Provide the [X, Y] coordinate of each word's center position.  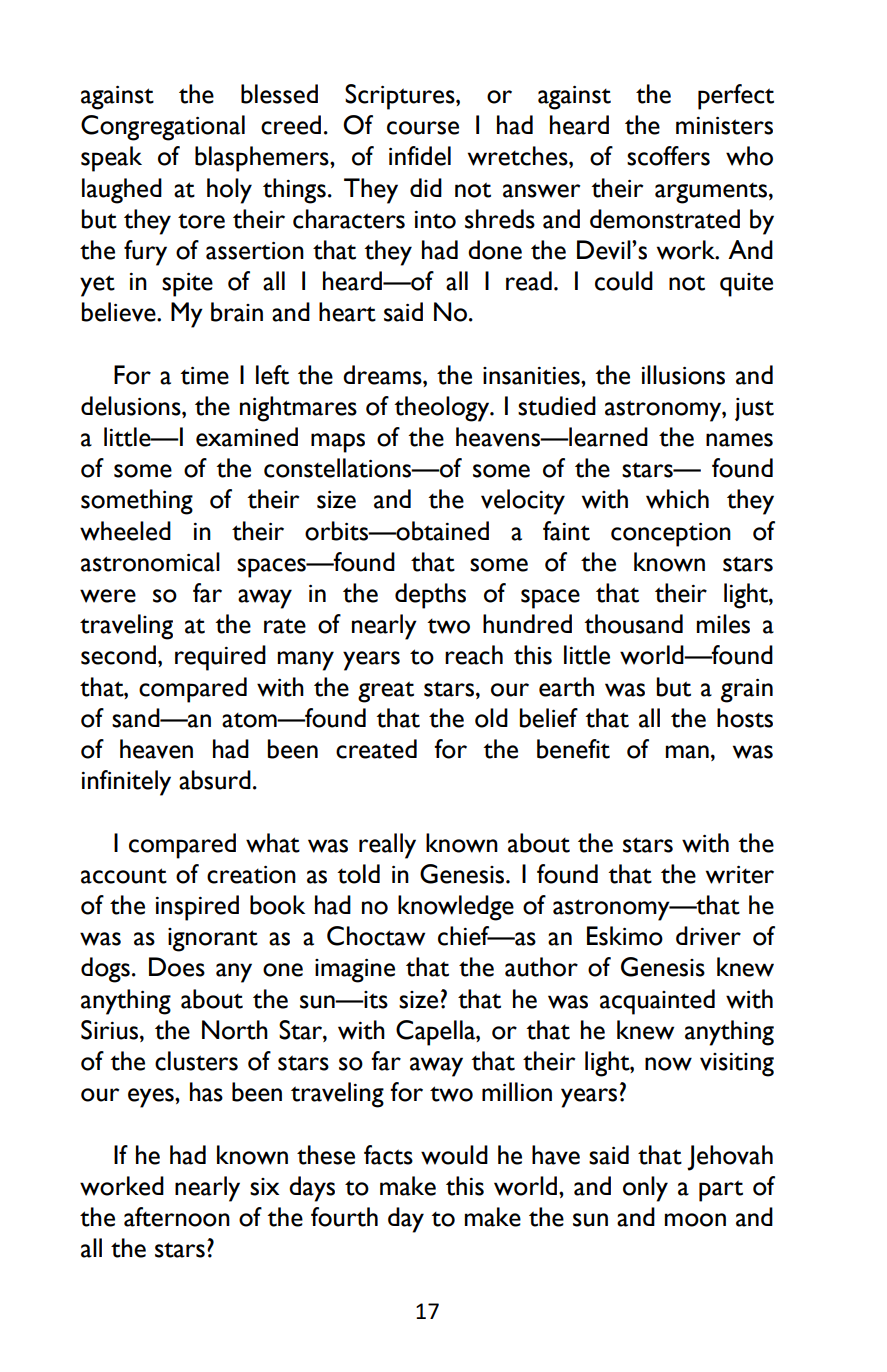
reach [474, 655]
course [423, 128]
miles [723, 624]
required [220, 658]
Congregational [163, 128]
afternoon [177, 1217]
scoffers [668, 156]
